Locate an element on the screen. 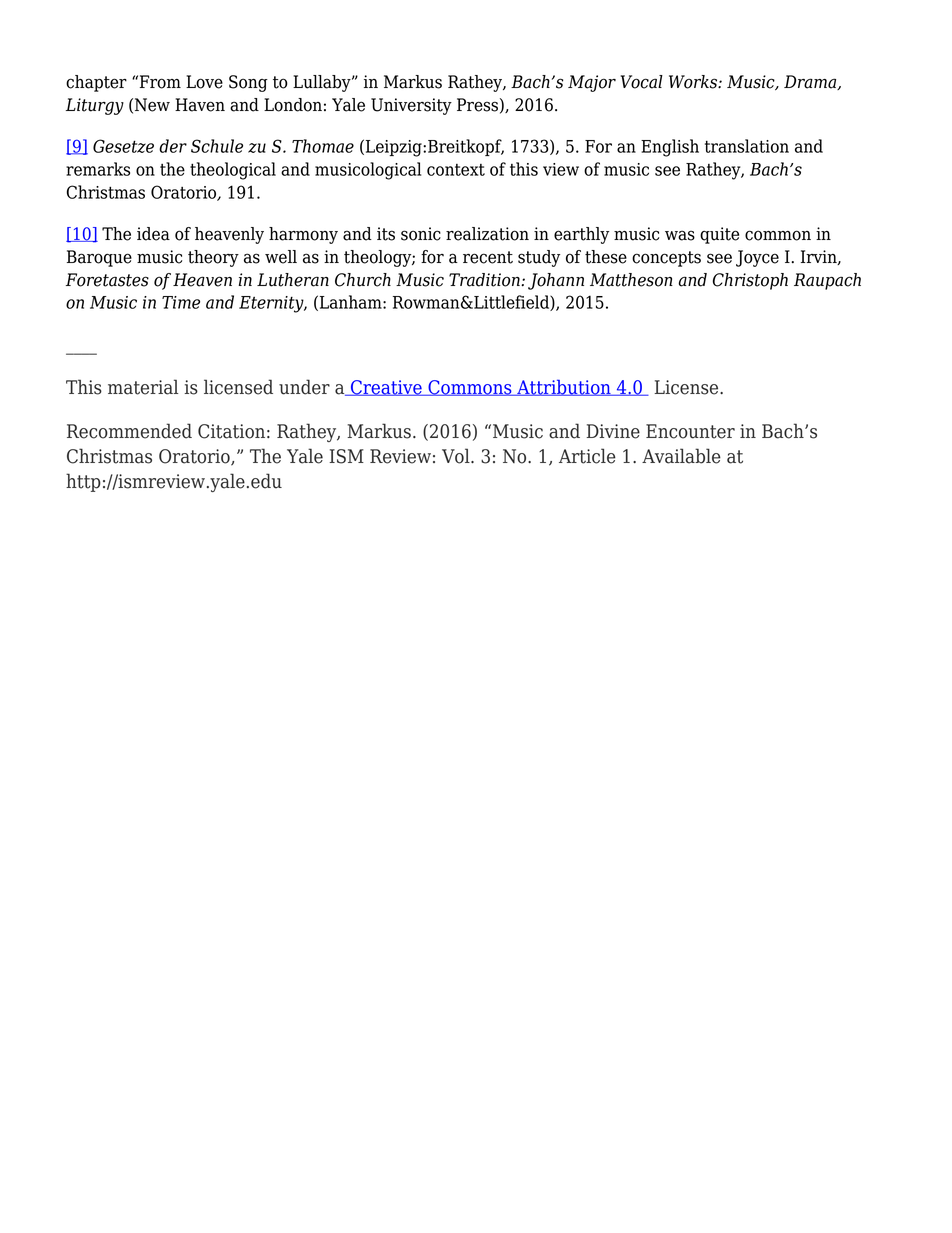 The height and width of the screenshot is (1233, 952). Joyce is located at coordinates (757, 258).
